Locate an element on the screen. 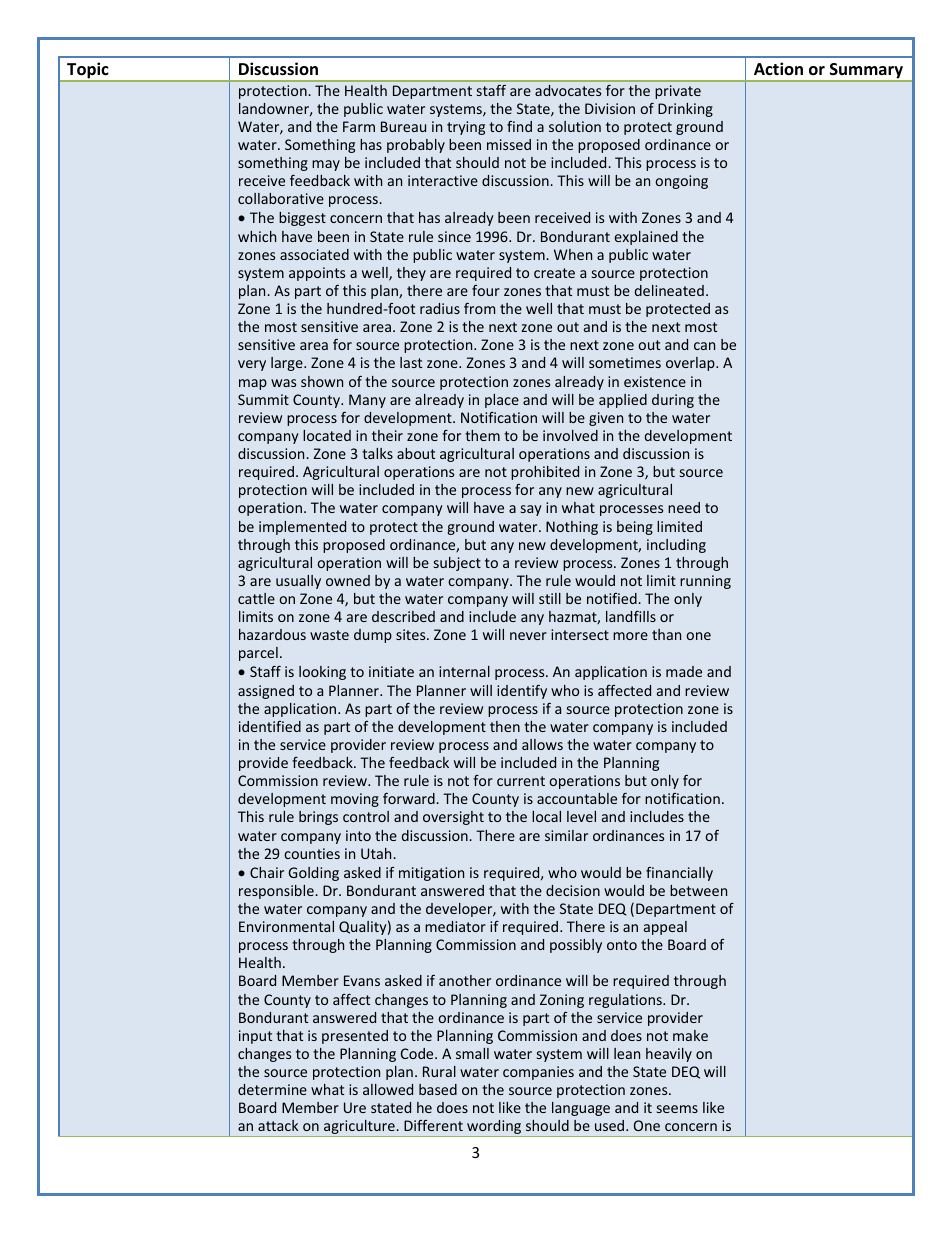 Image resolution: width=952 pixels, height=1233 pixels. made is located at coordinates (684, 671).
